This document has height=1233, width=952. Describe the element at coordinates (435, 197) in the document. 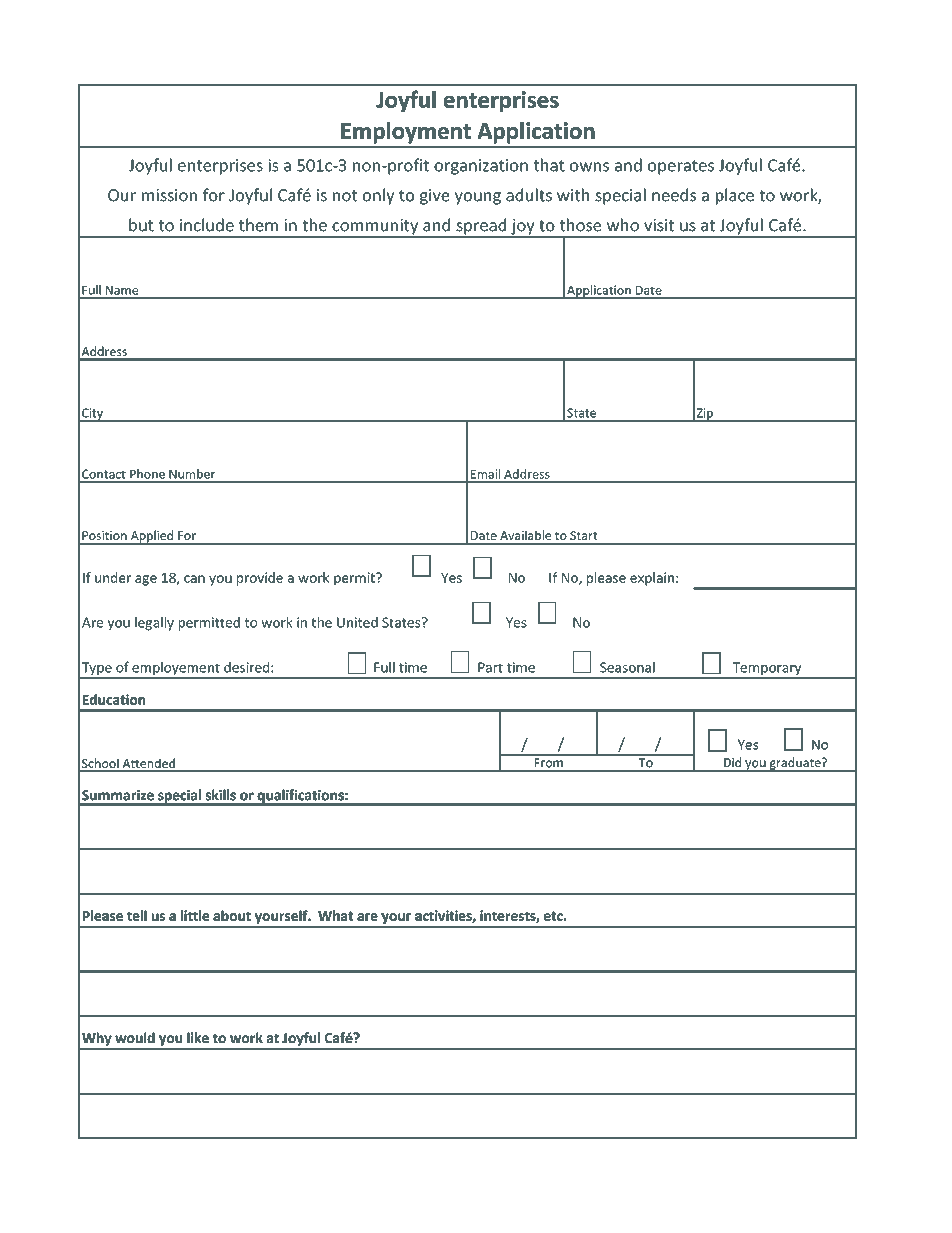

I see `give` at that location.
